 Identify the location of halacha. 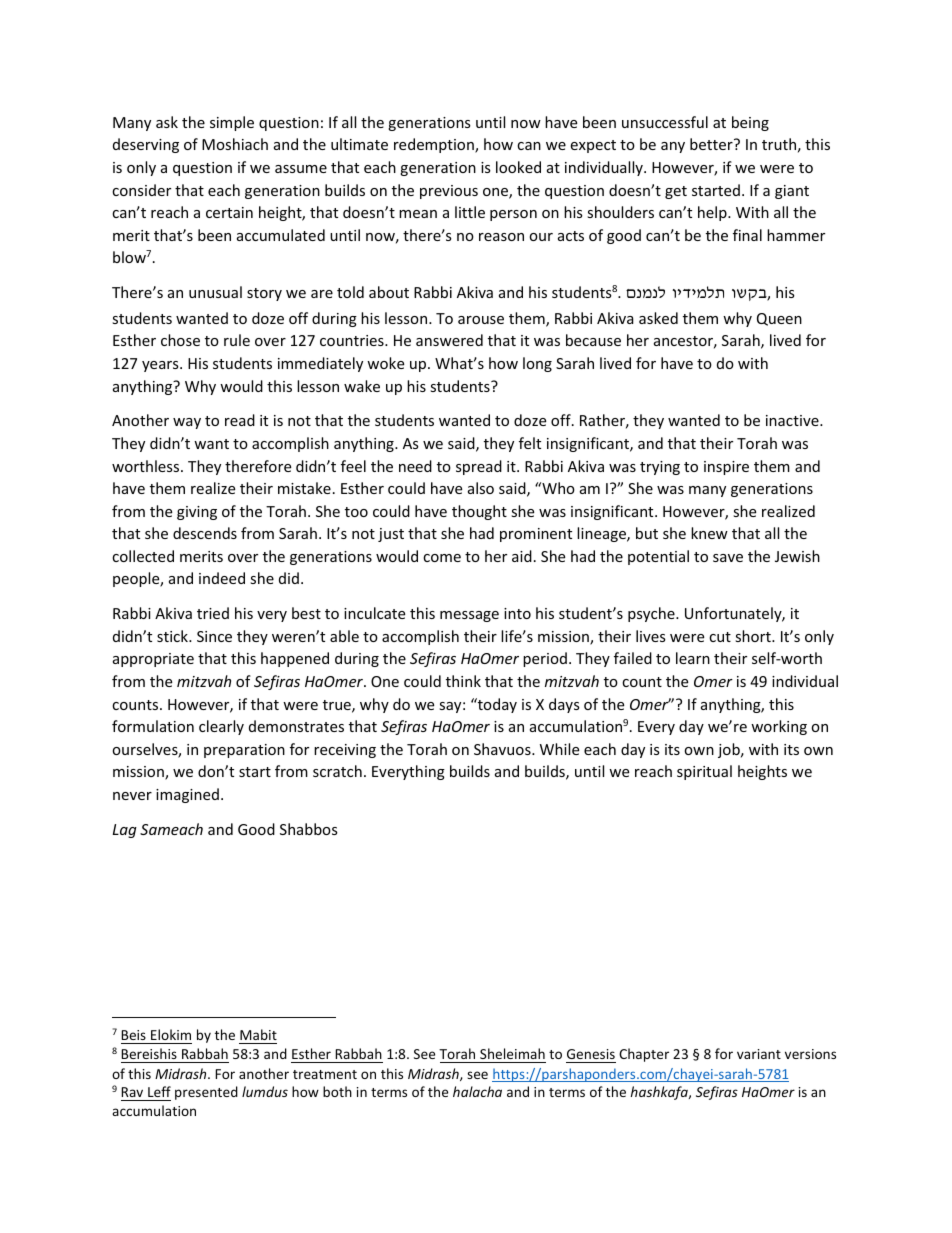
(477, 1091).
